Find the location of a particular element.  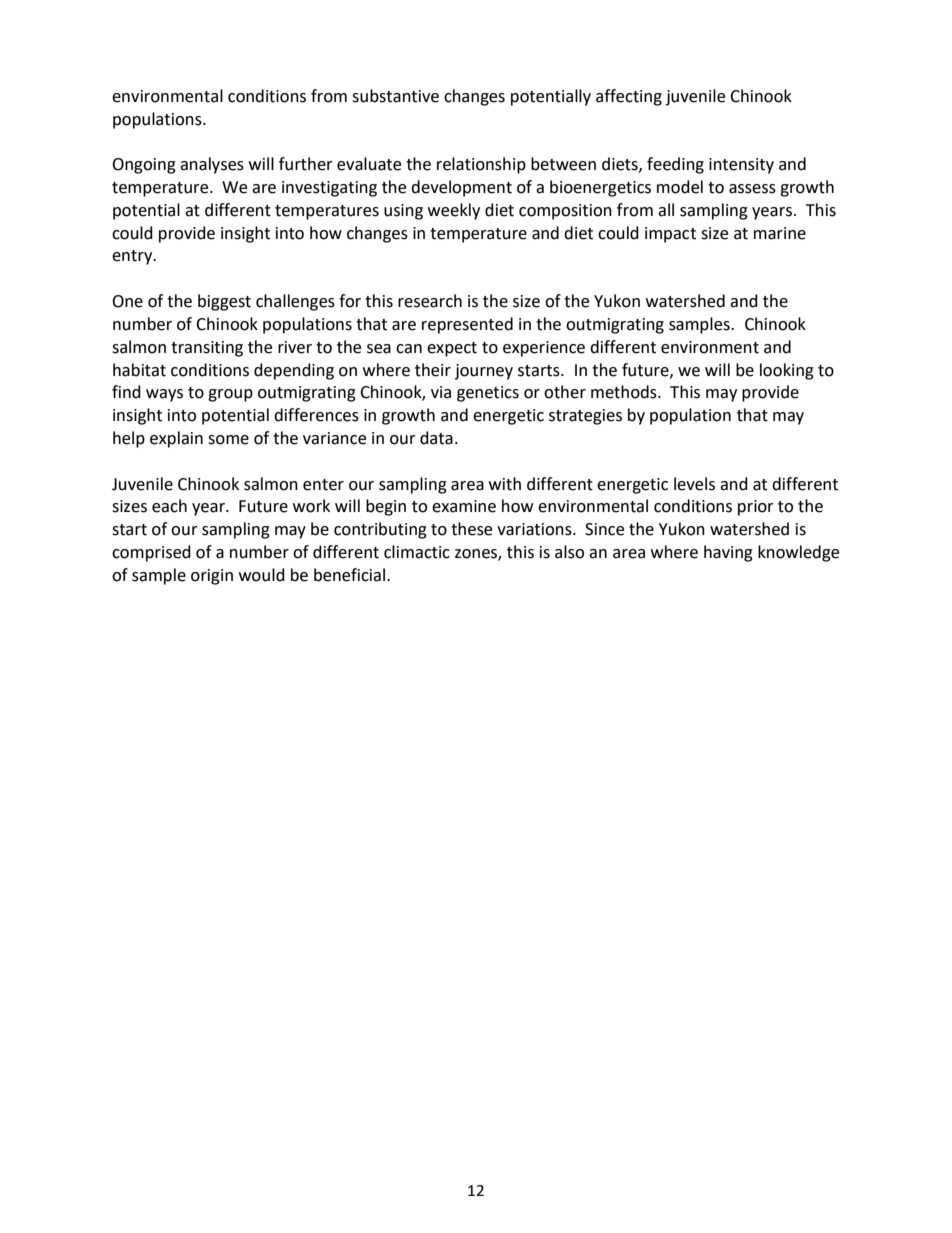

entry is located at coordinates (133, 257).
